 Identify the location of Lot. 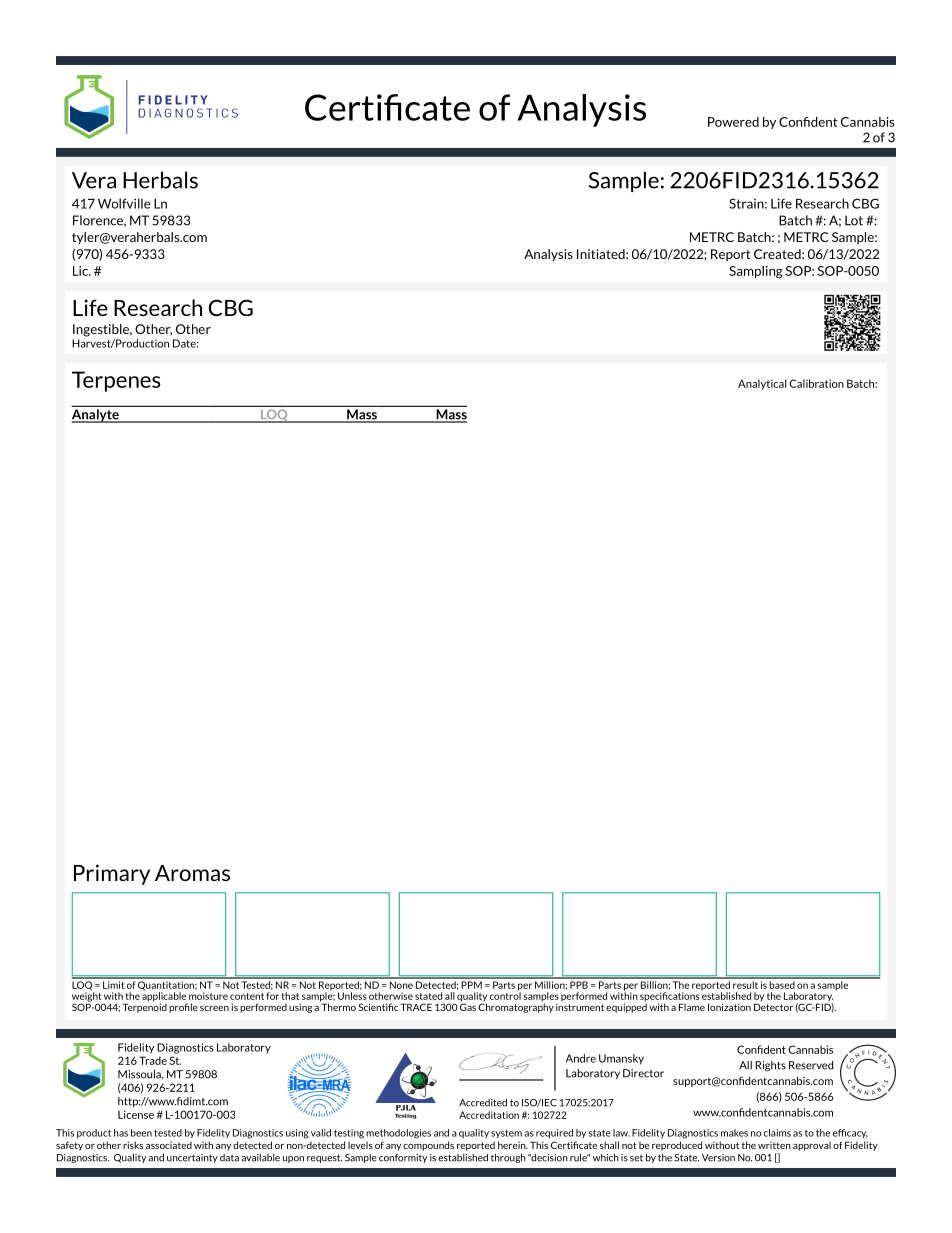
(854, 220).
